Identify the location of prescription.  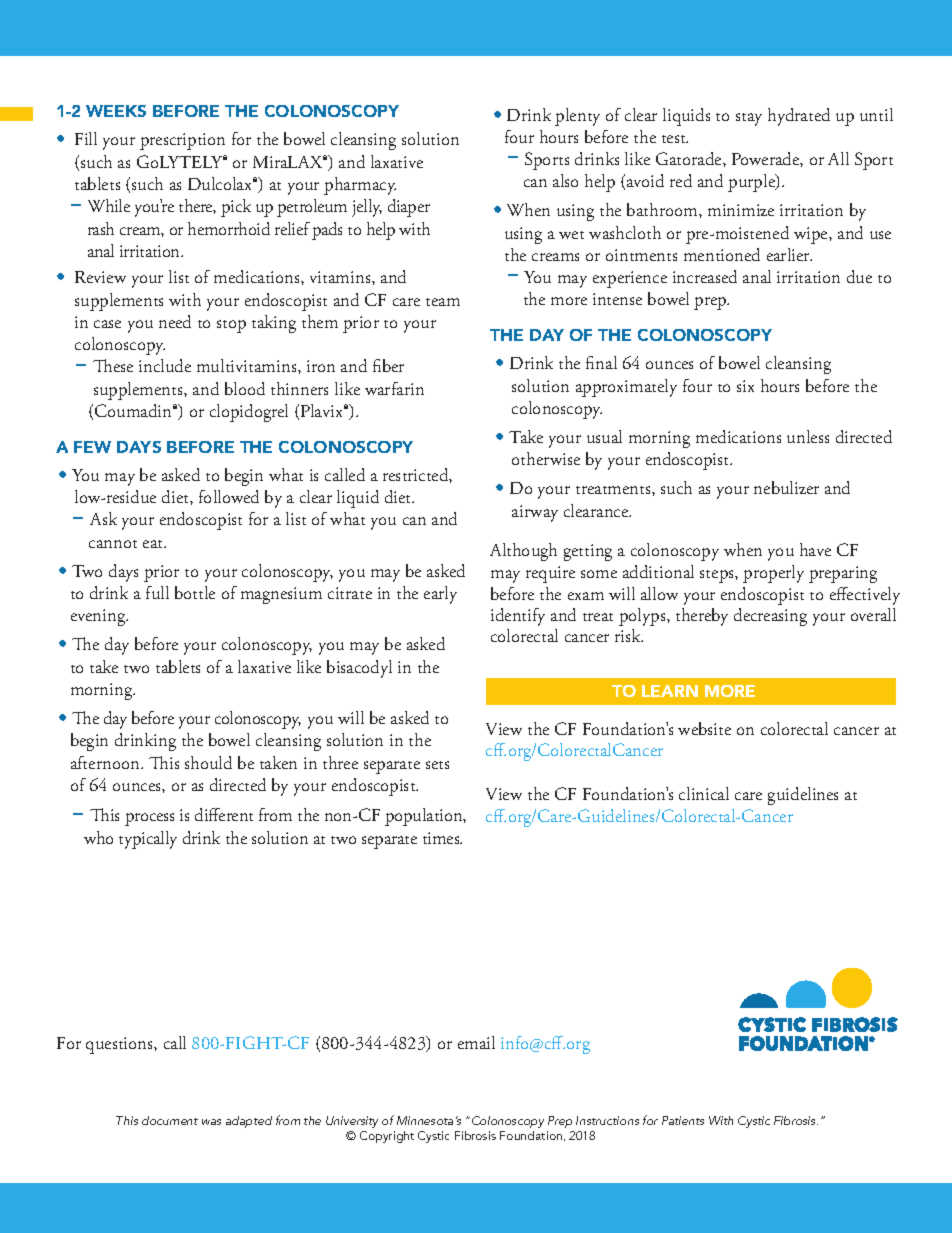
(182, 141).
